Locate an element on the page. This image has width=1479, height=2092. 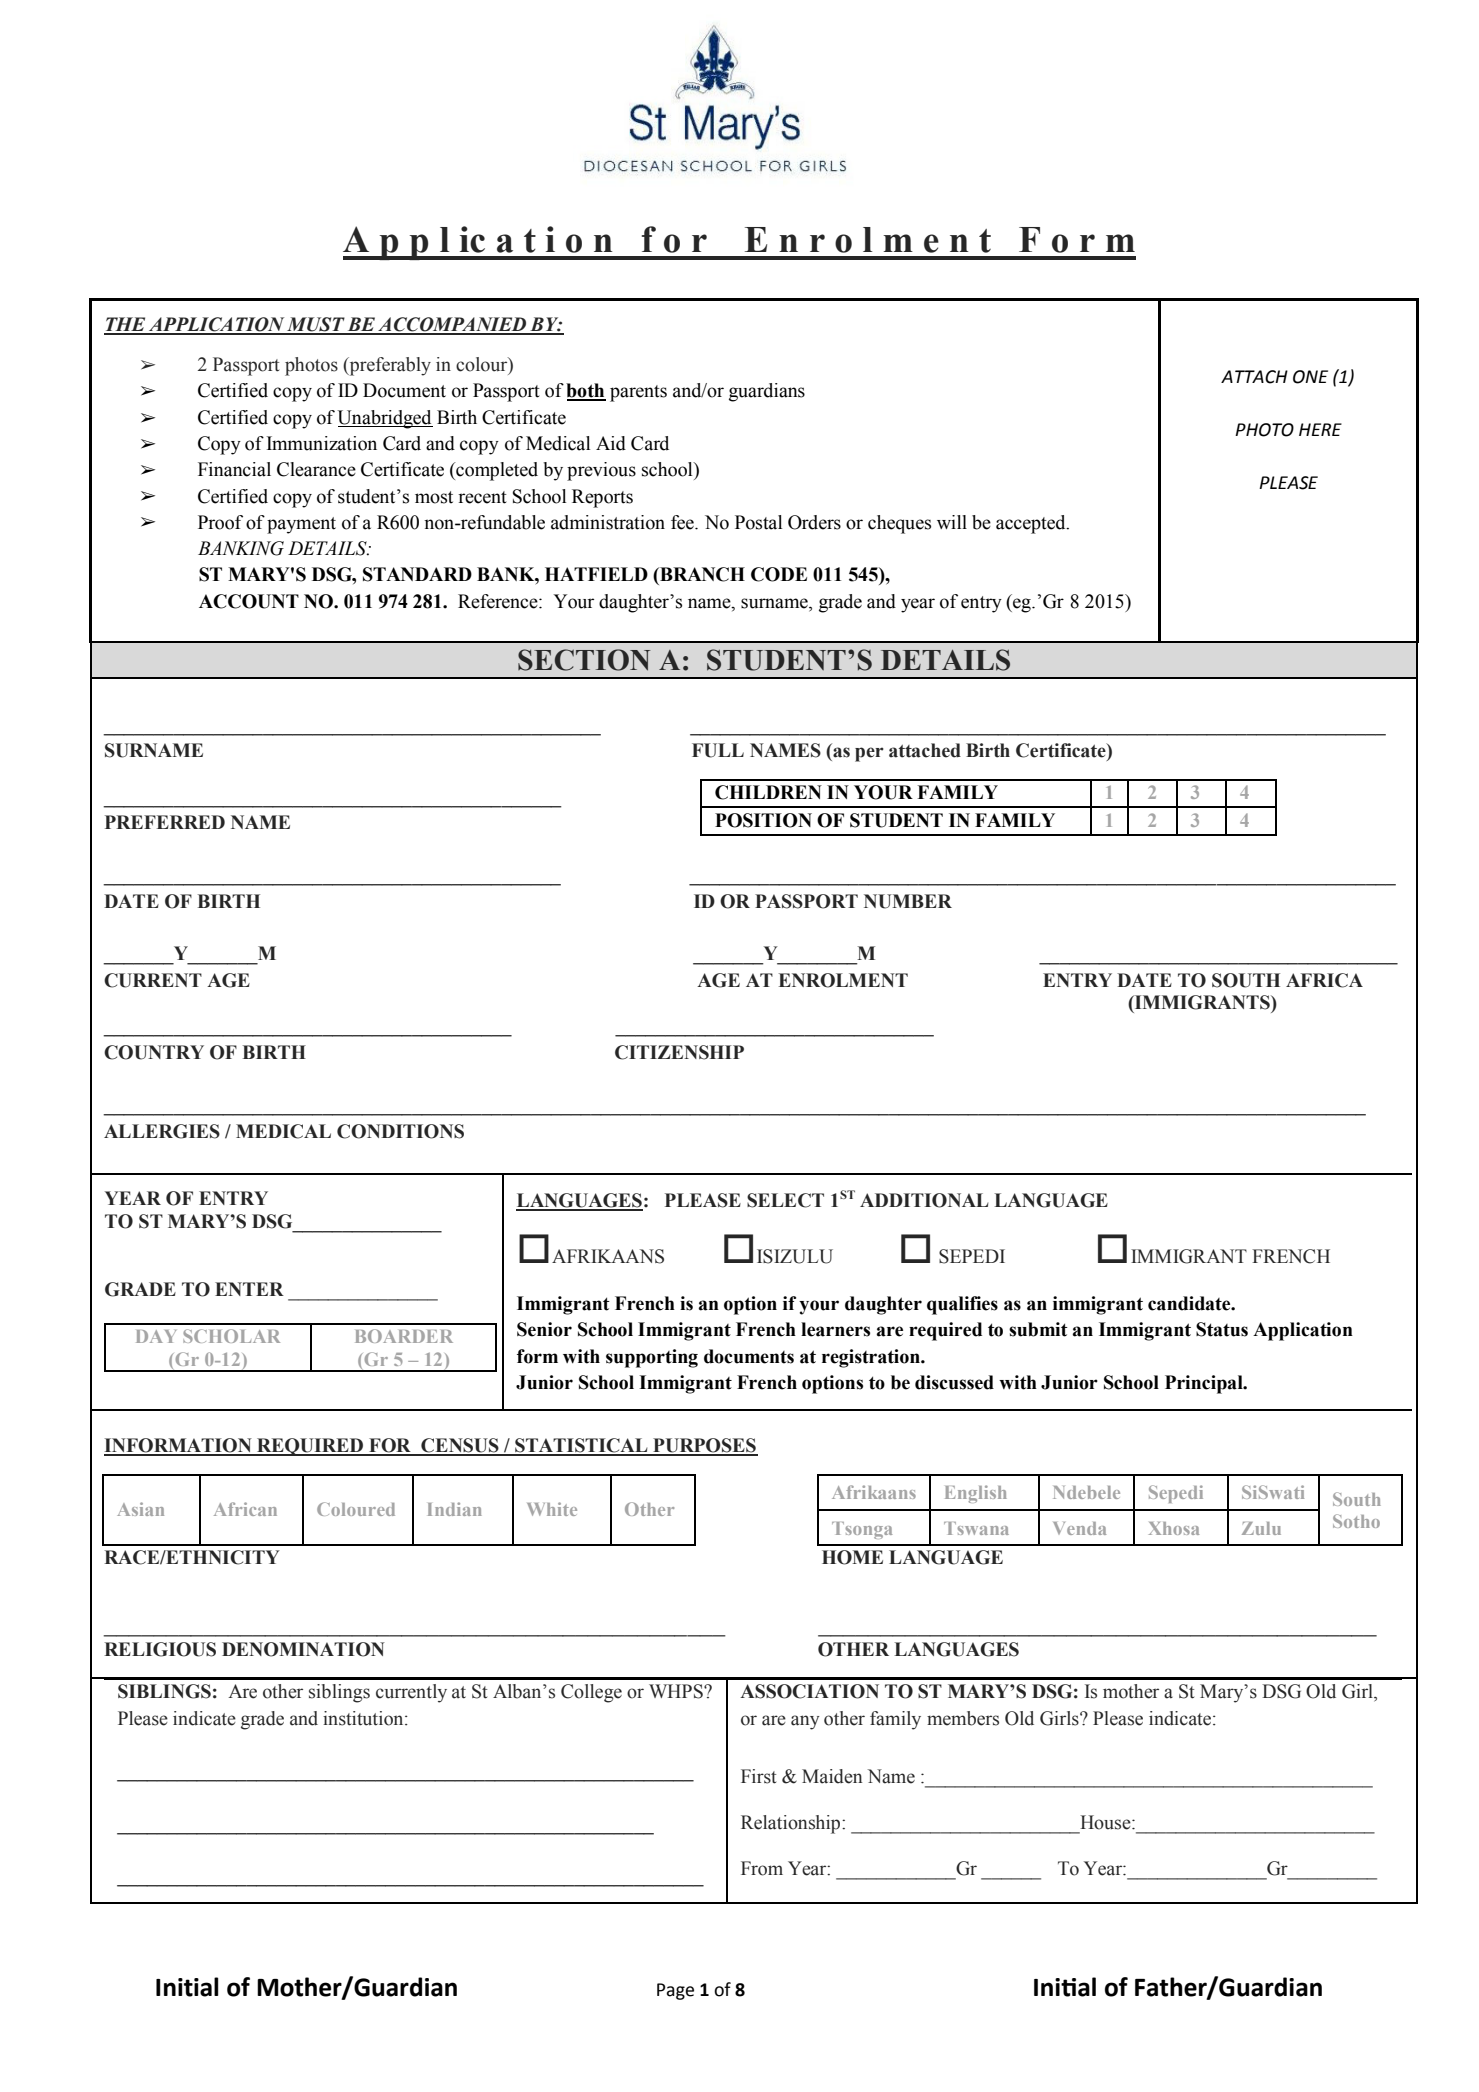
Page is located at coordinates (675, 1991).
